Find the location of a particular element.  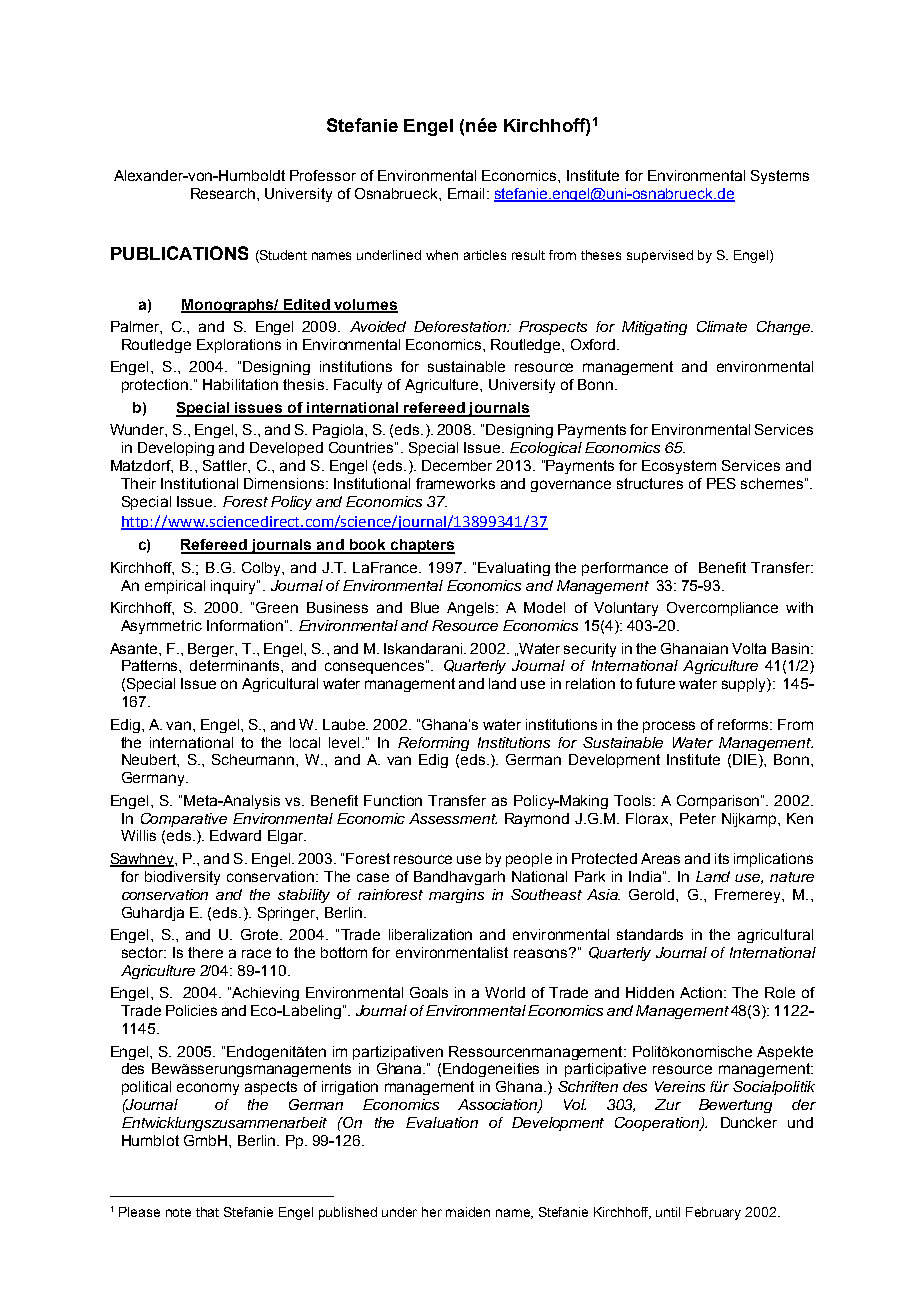

determinants is located at coordinates (236, 665).
